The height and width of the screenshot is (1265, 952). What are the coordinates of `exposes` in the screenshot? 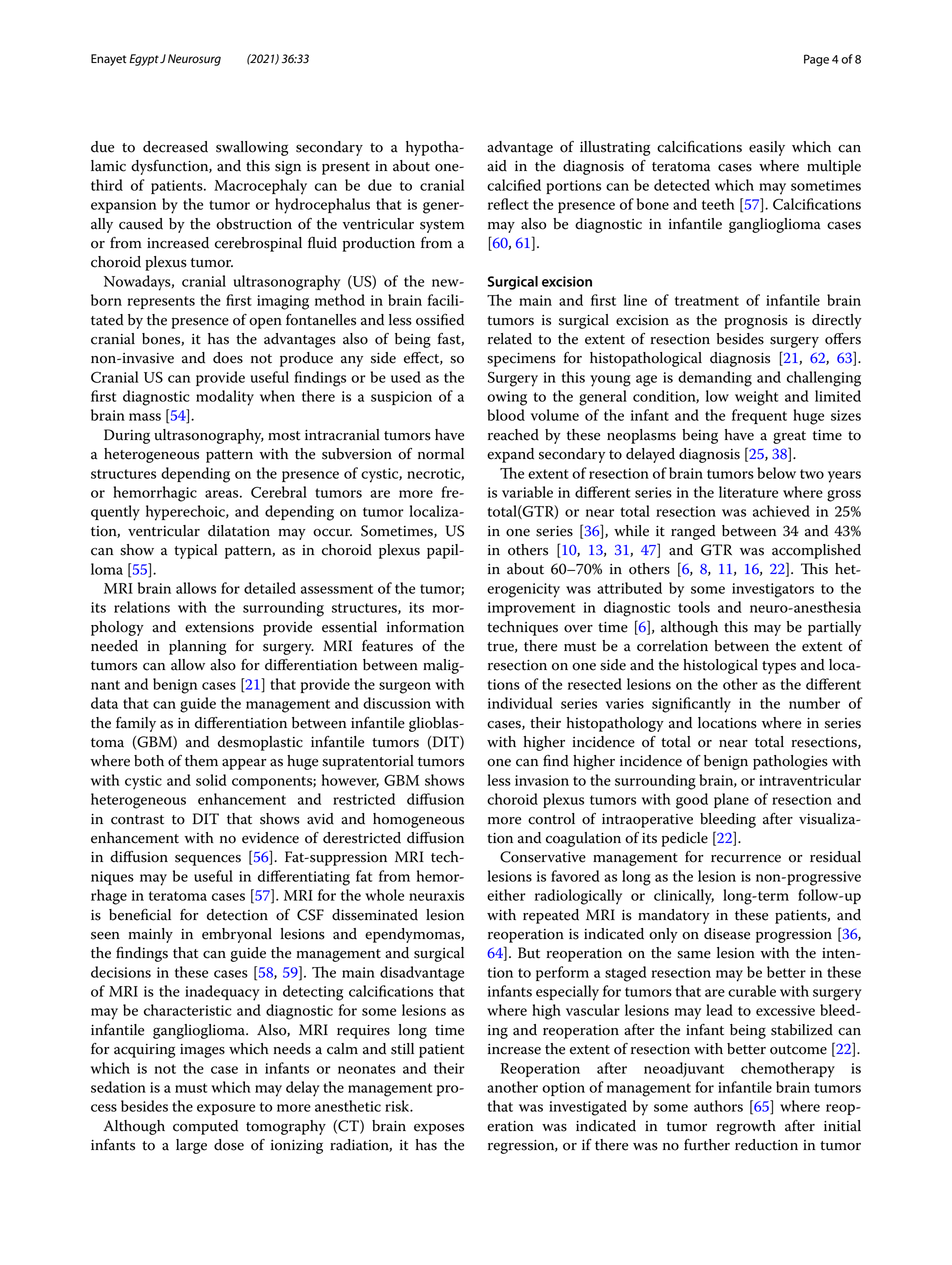 It's located at (439, 1129).
